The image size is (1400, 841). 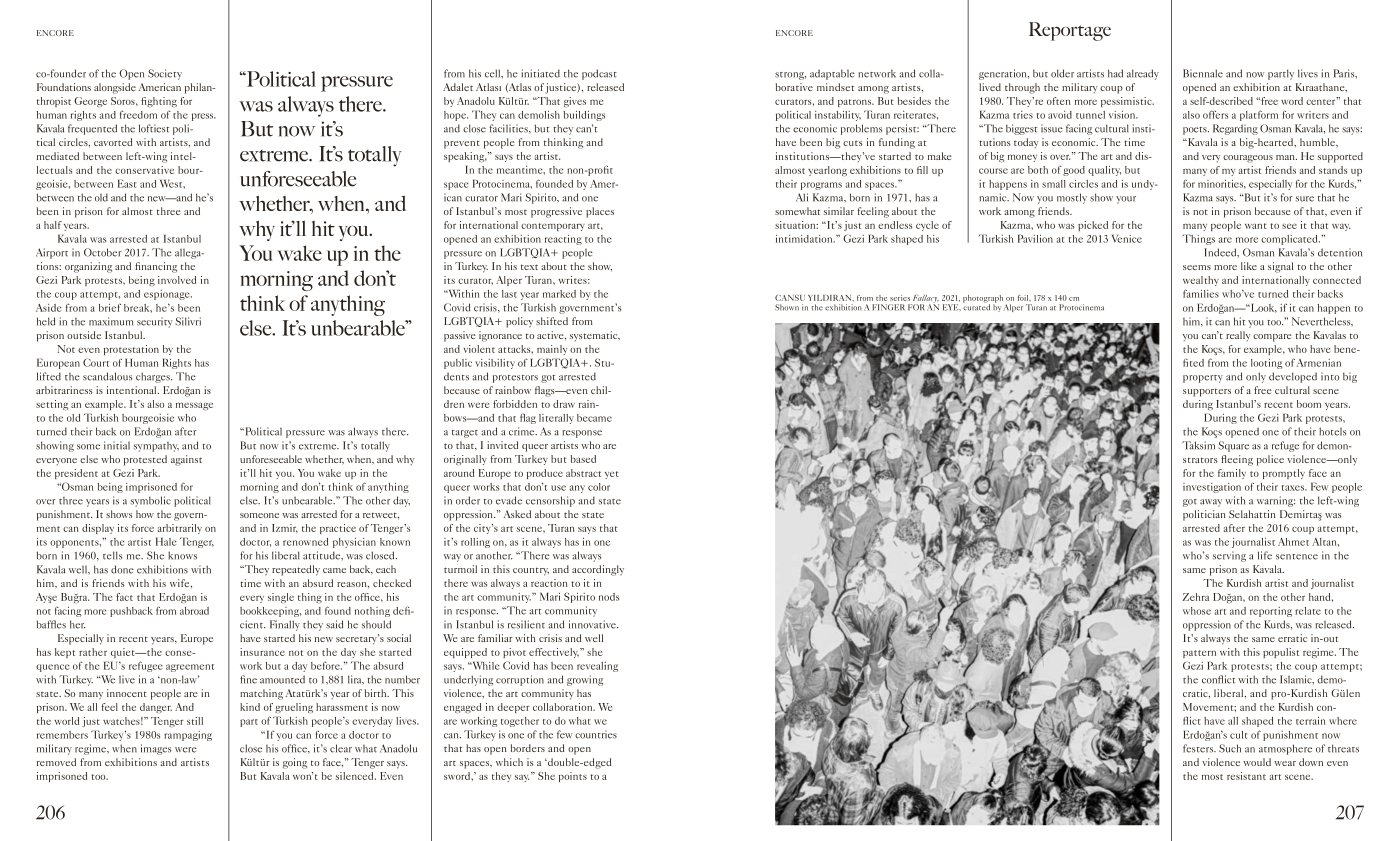 I want to click on serving, so click(x=1229, y=556).
